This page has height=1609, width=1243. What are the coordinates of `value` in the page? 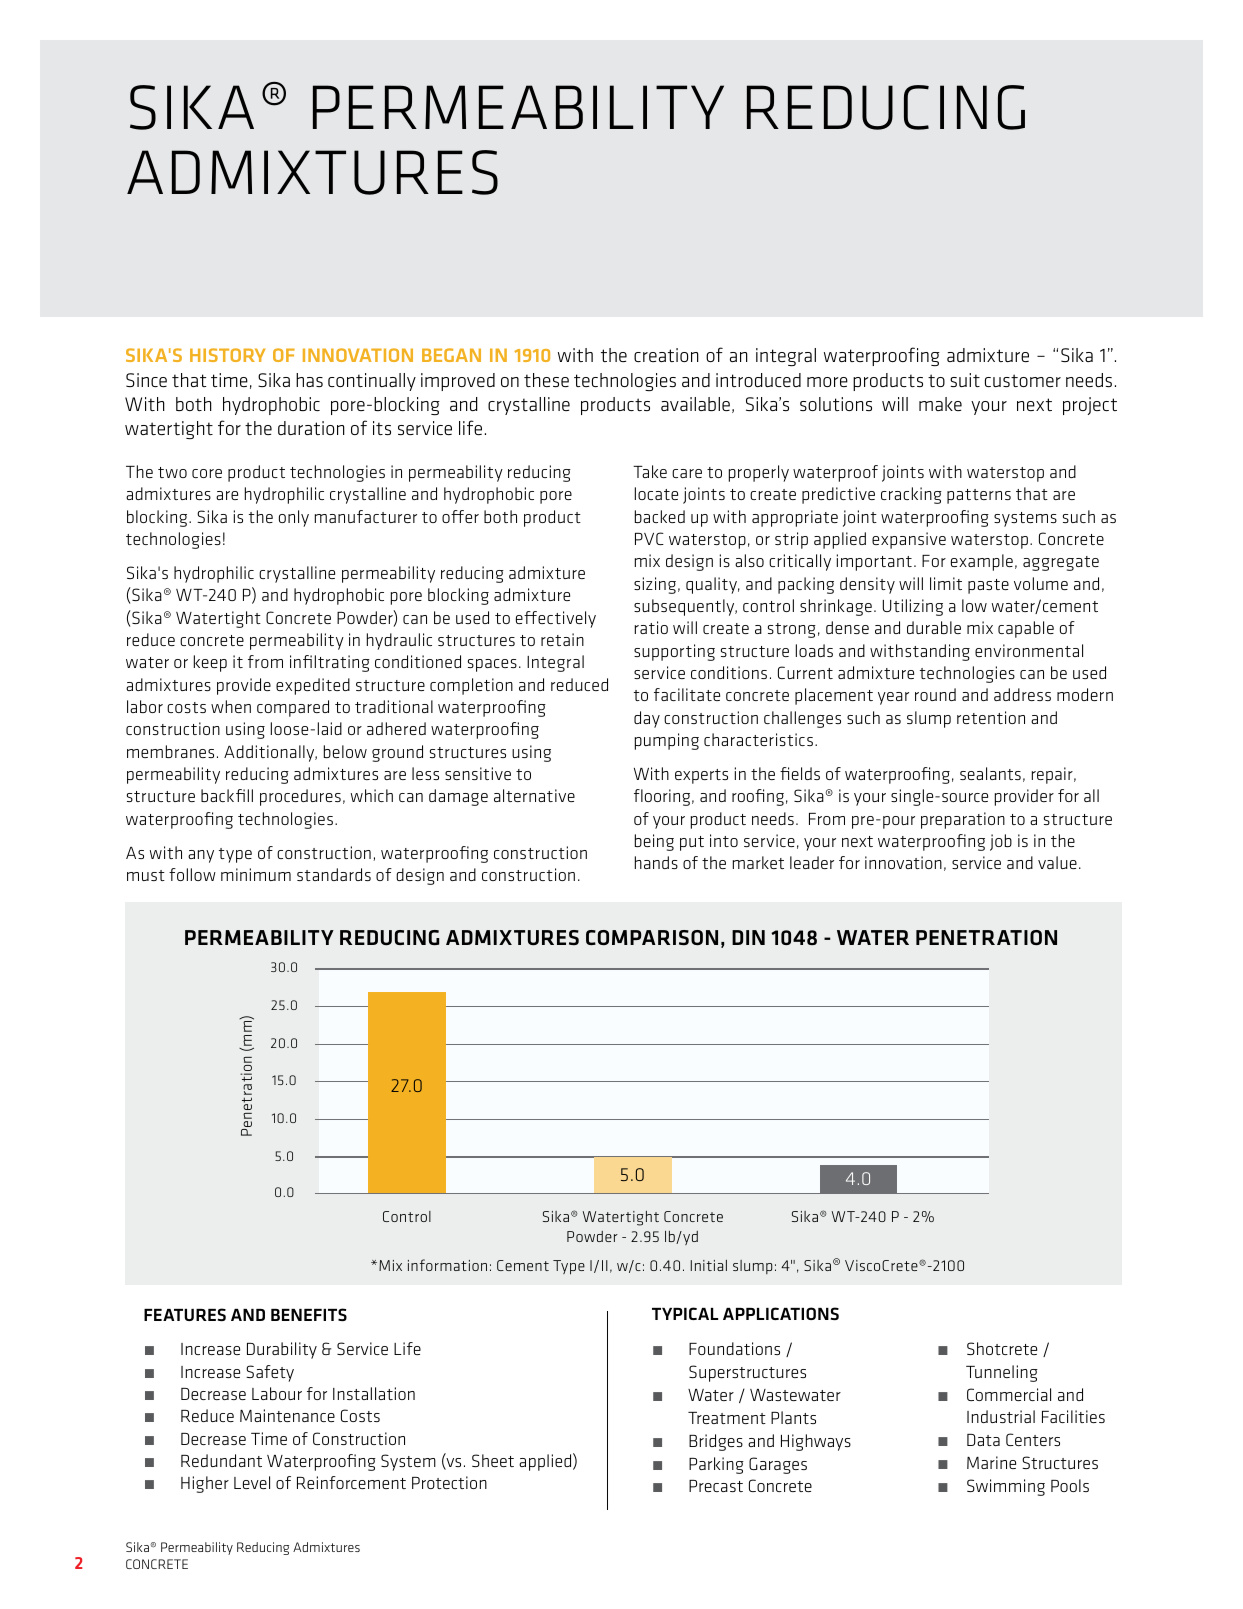 It's located at (1057, 862).
